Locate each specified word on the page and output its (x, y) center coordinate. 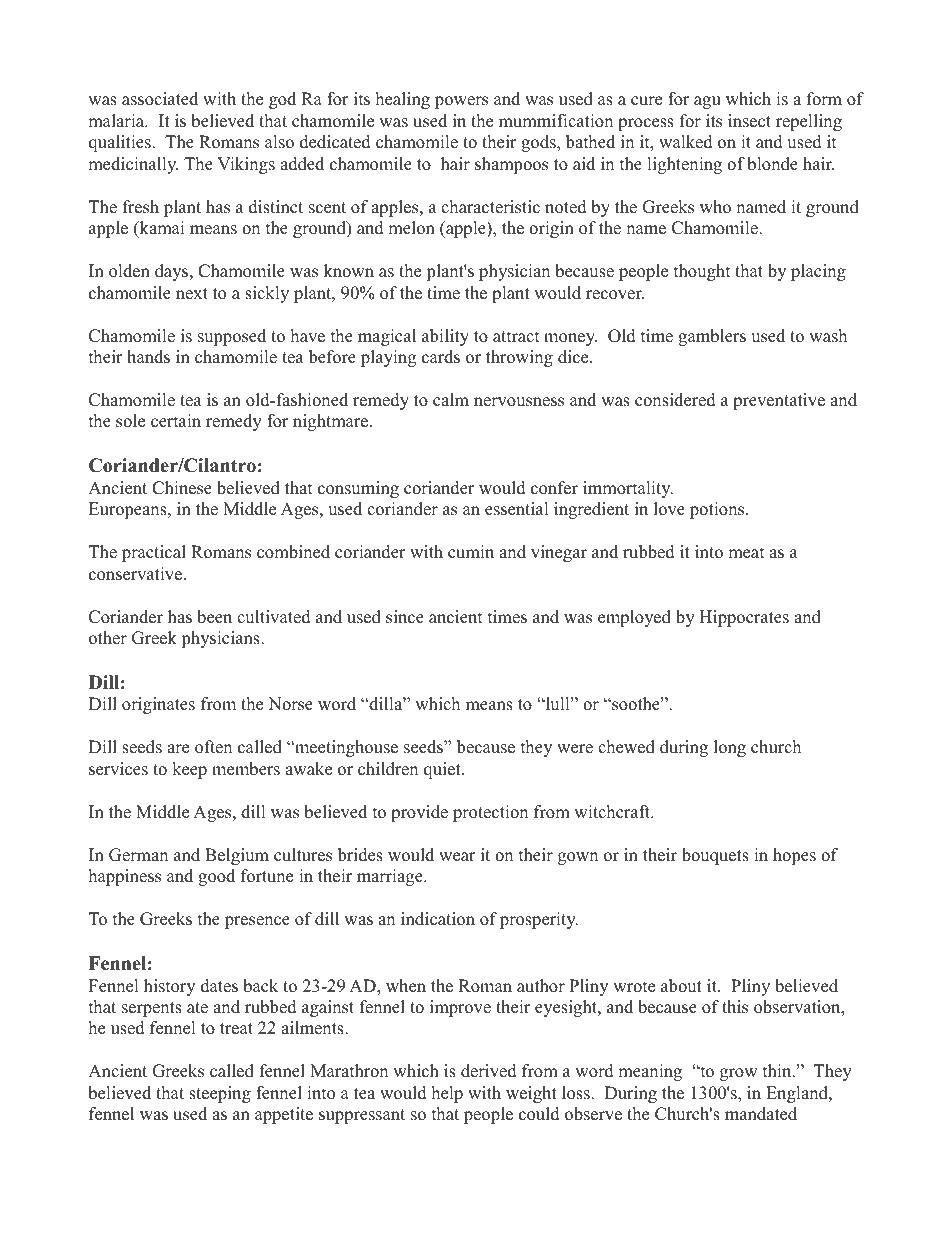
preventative (779, 401)
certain (176, 421)
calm (451, 400)
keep (189, 770)
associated (160, 99)
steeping (220, 1094)
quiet (443, 770)
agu (707, 102)
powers (461, 102)
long (730, 748)
